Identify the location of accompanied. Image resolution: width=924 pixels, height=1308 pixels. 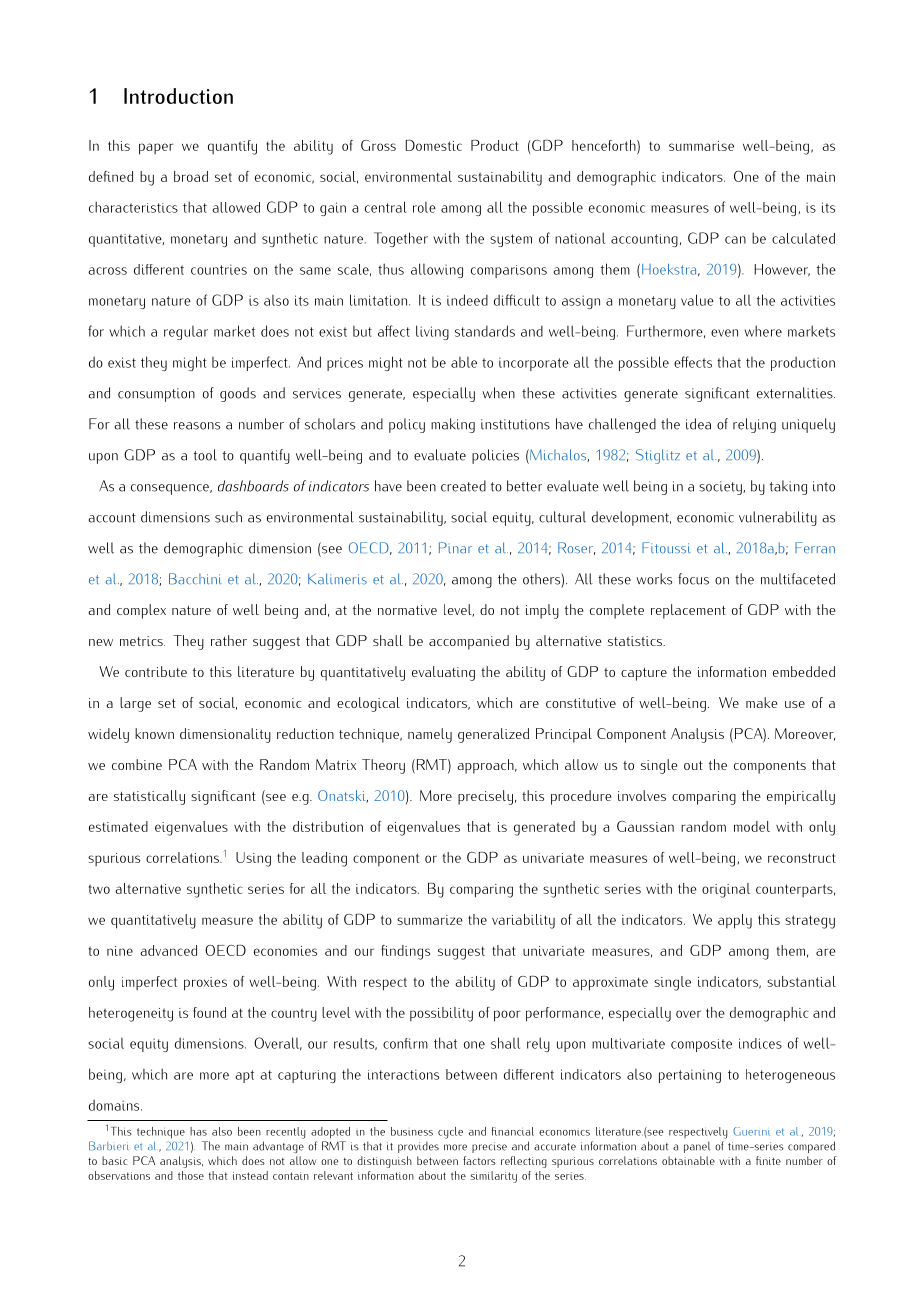
(469, 642).
